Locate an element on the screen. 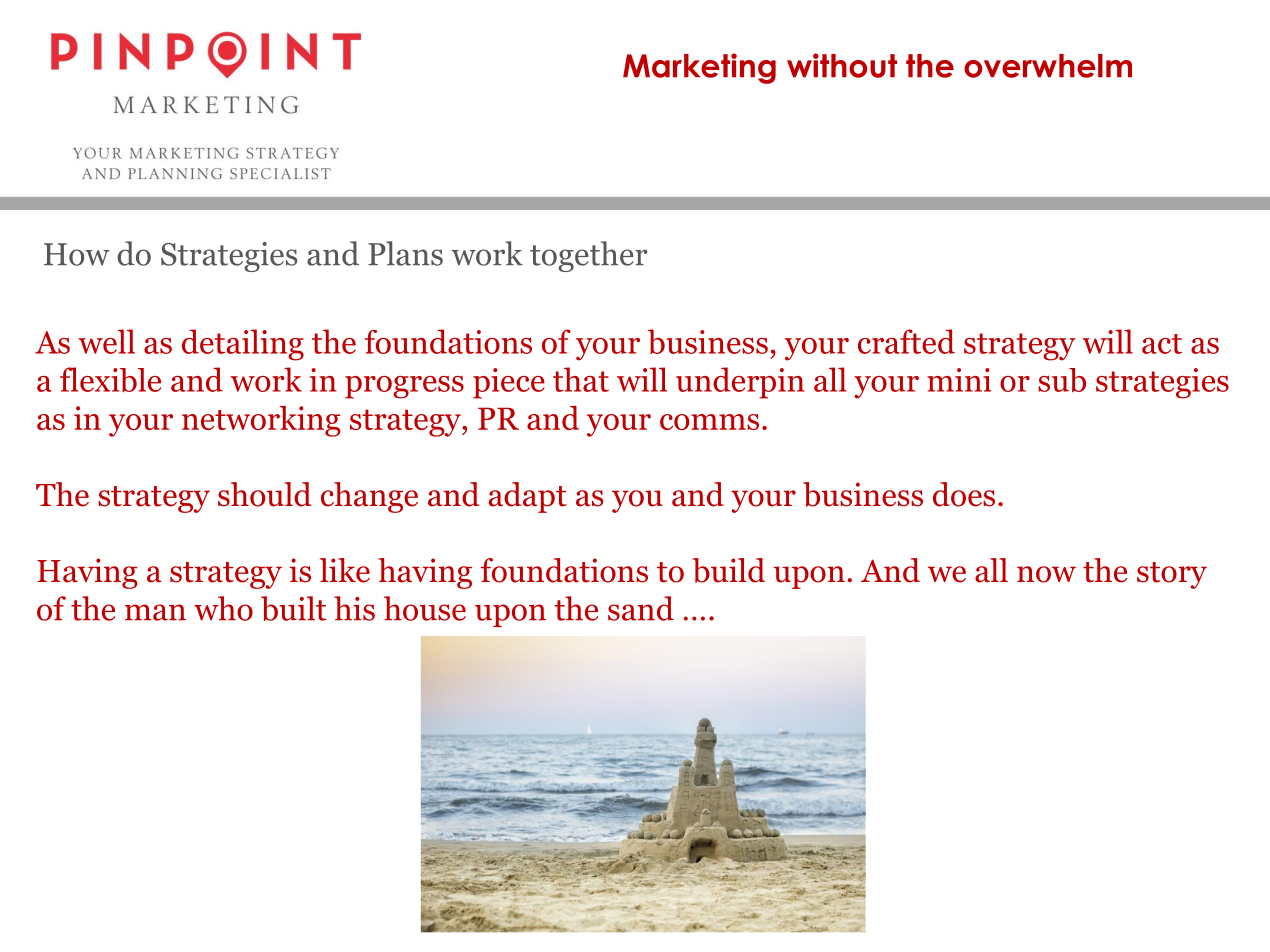 The image size is (1270, 952). overwhelm is located at coordinates (1048, 66).
